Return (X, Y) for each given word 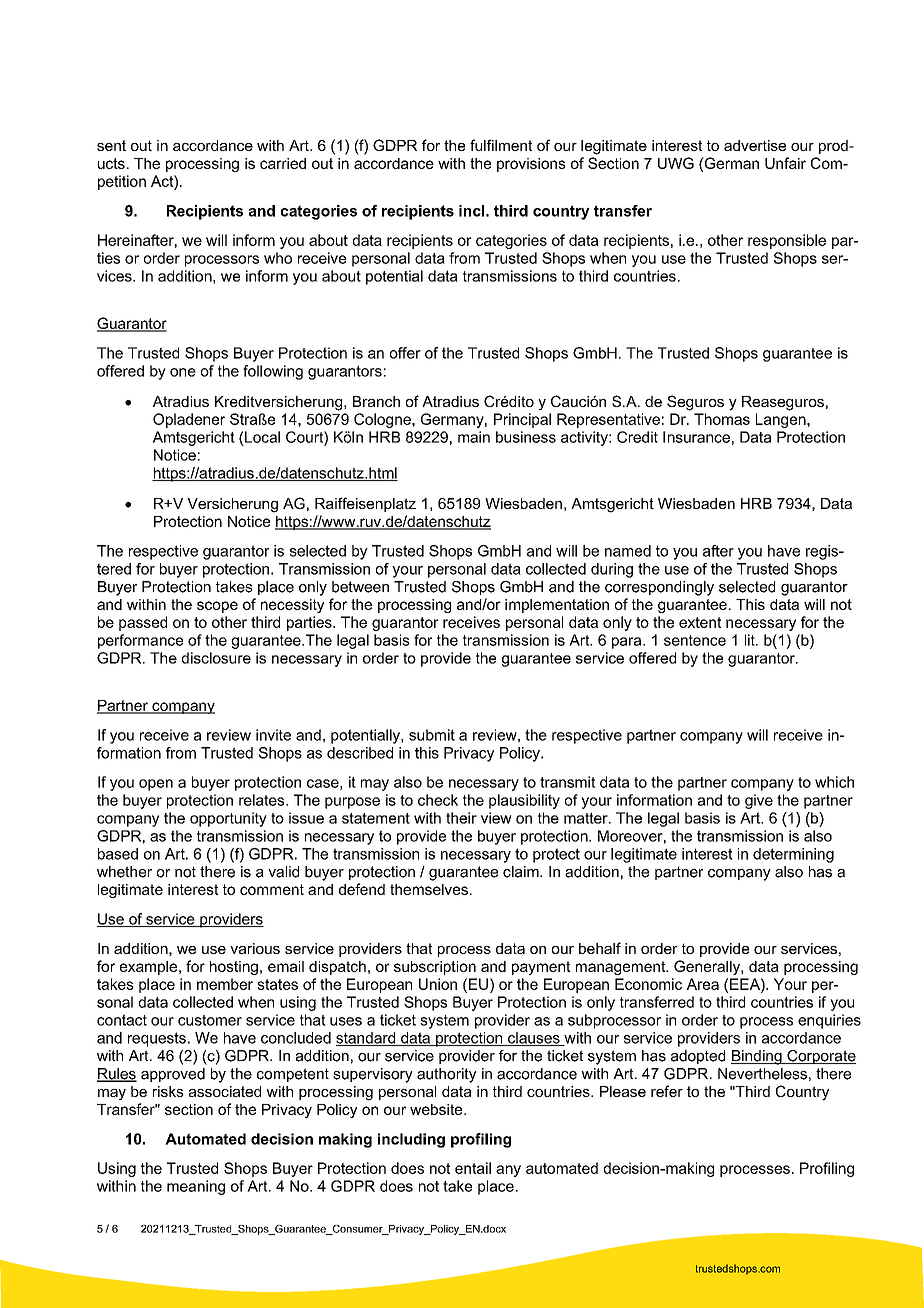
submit (432, 735)
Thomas (722, 419)
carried (283, 163)
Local (262, 437)
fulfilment (501, 145)
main (474, 437)
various (255, 948)
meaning (196, 1187)
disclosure (216, 658)
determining (793, 855)
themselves (429, 889)
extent (700, 622)
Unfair (785, 163)
